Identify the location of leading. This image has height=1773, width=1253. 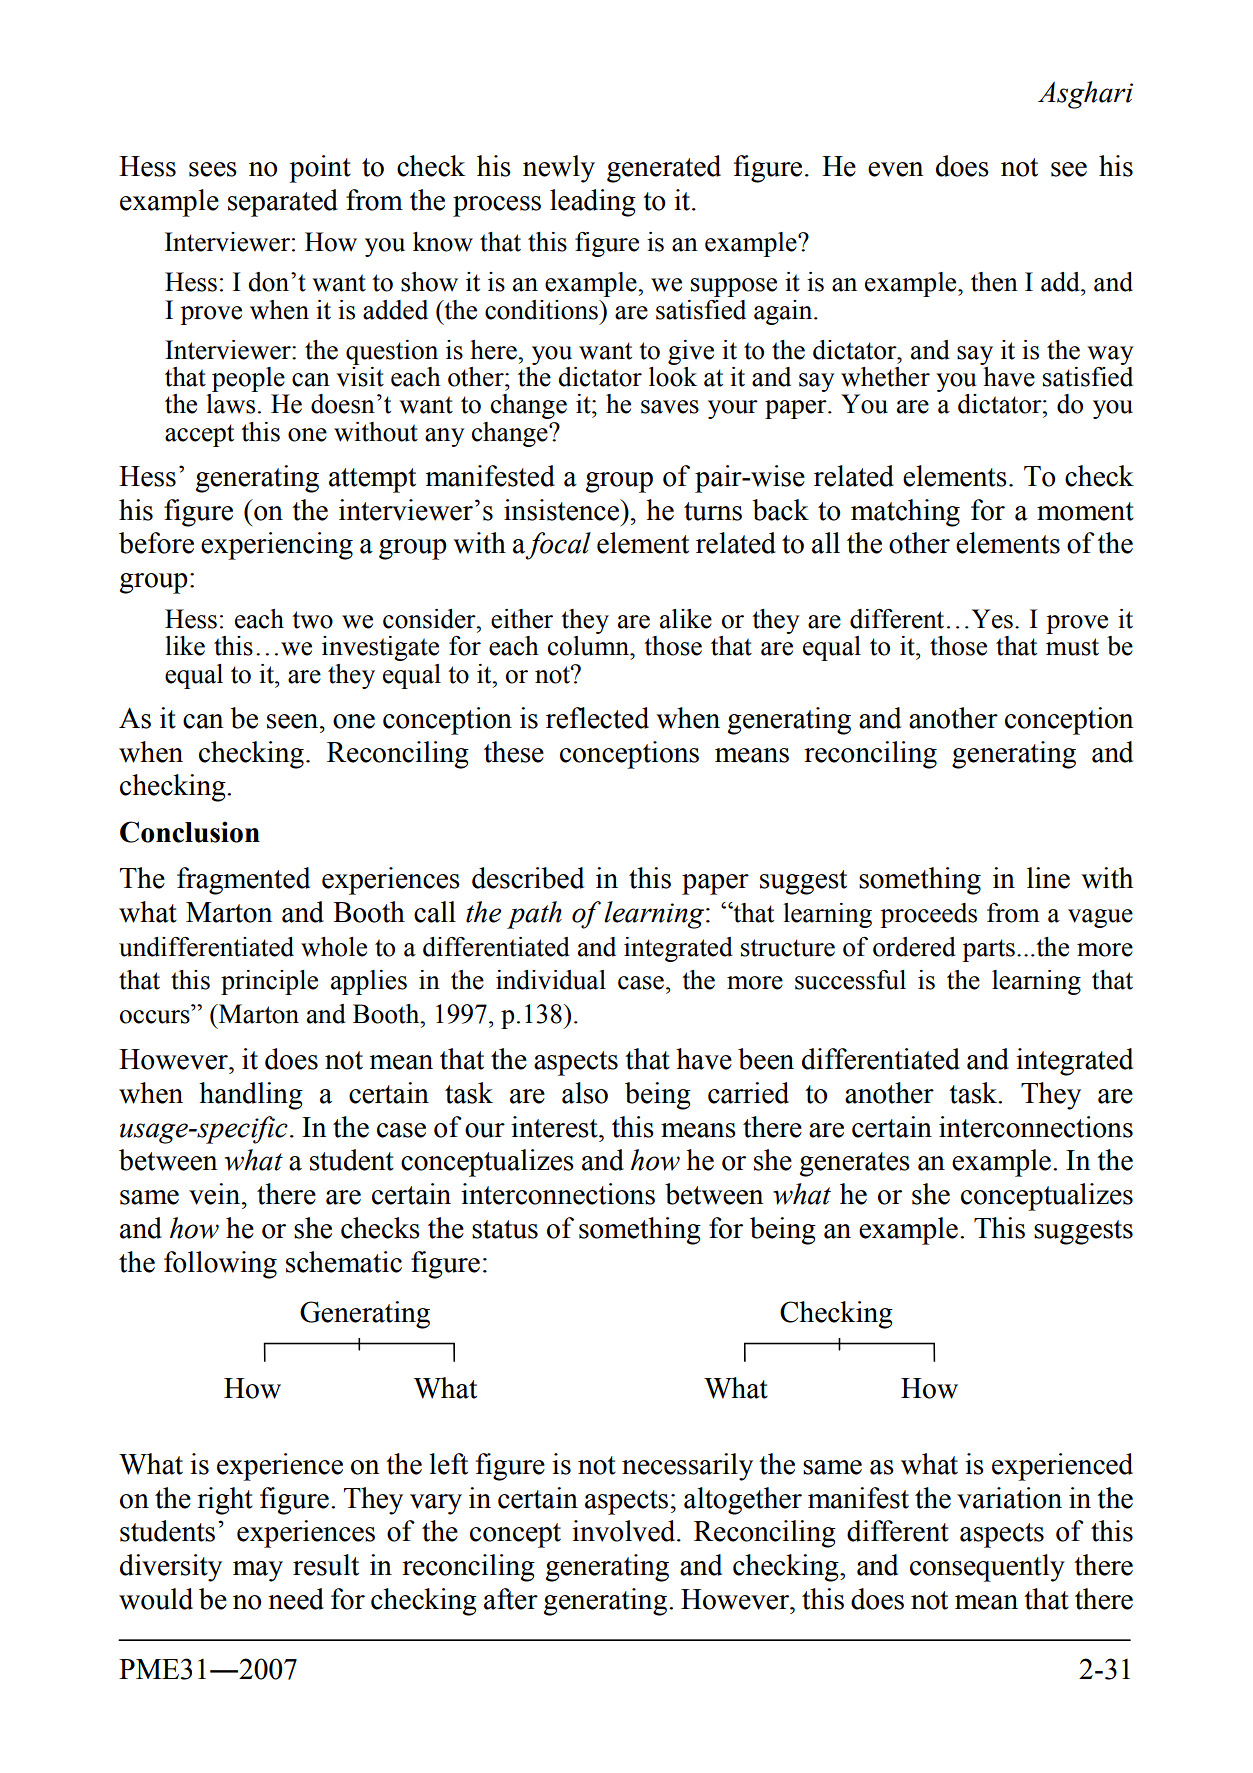
(593, 203).
